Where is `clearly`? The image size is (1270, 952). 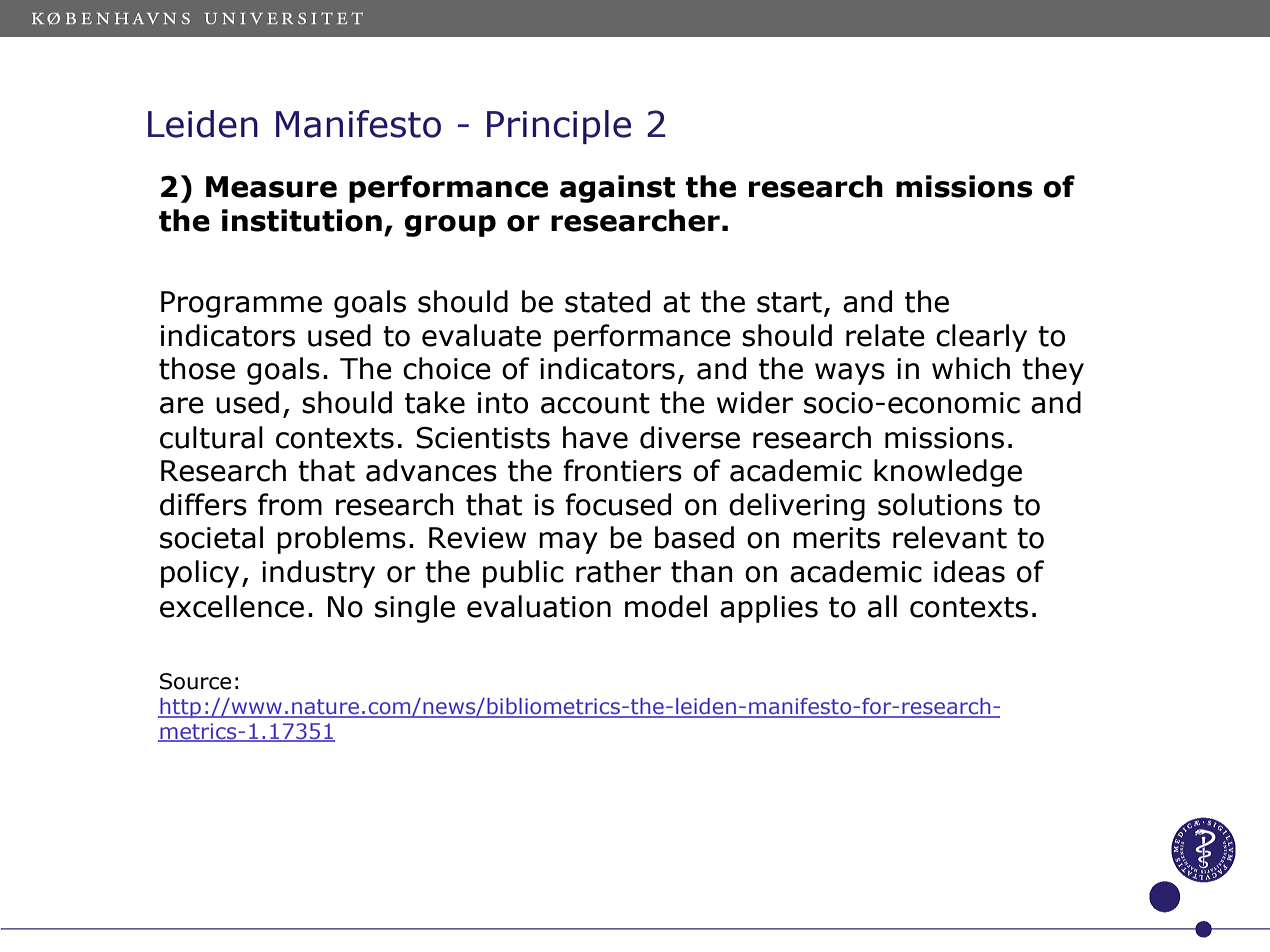
clearly is located at coordinates (981, 338).
